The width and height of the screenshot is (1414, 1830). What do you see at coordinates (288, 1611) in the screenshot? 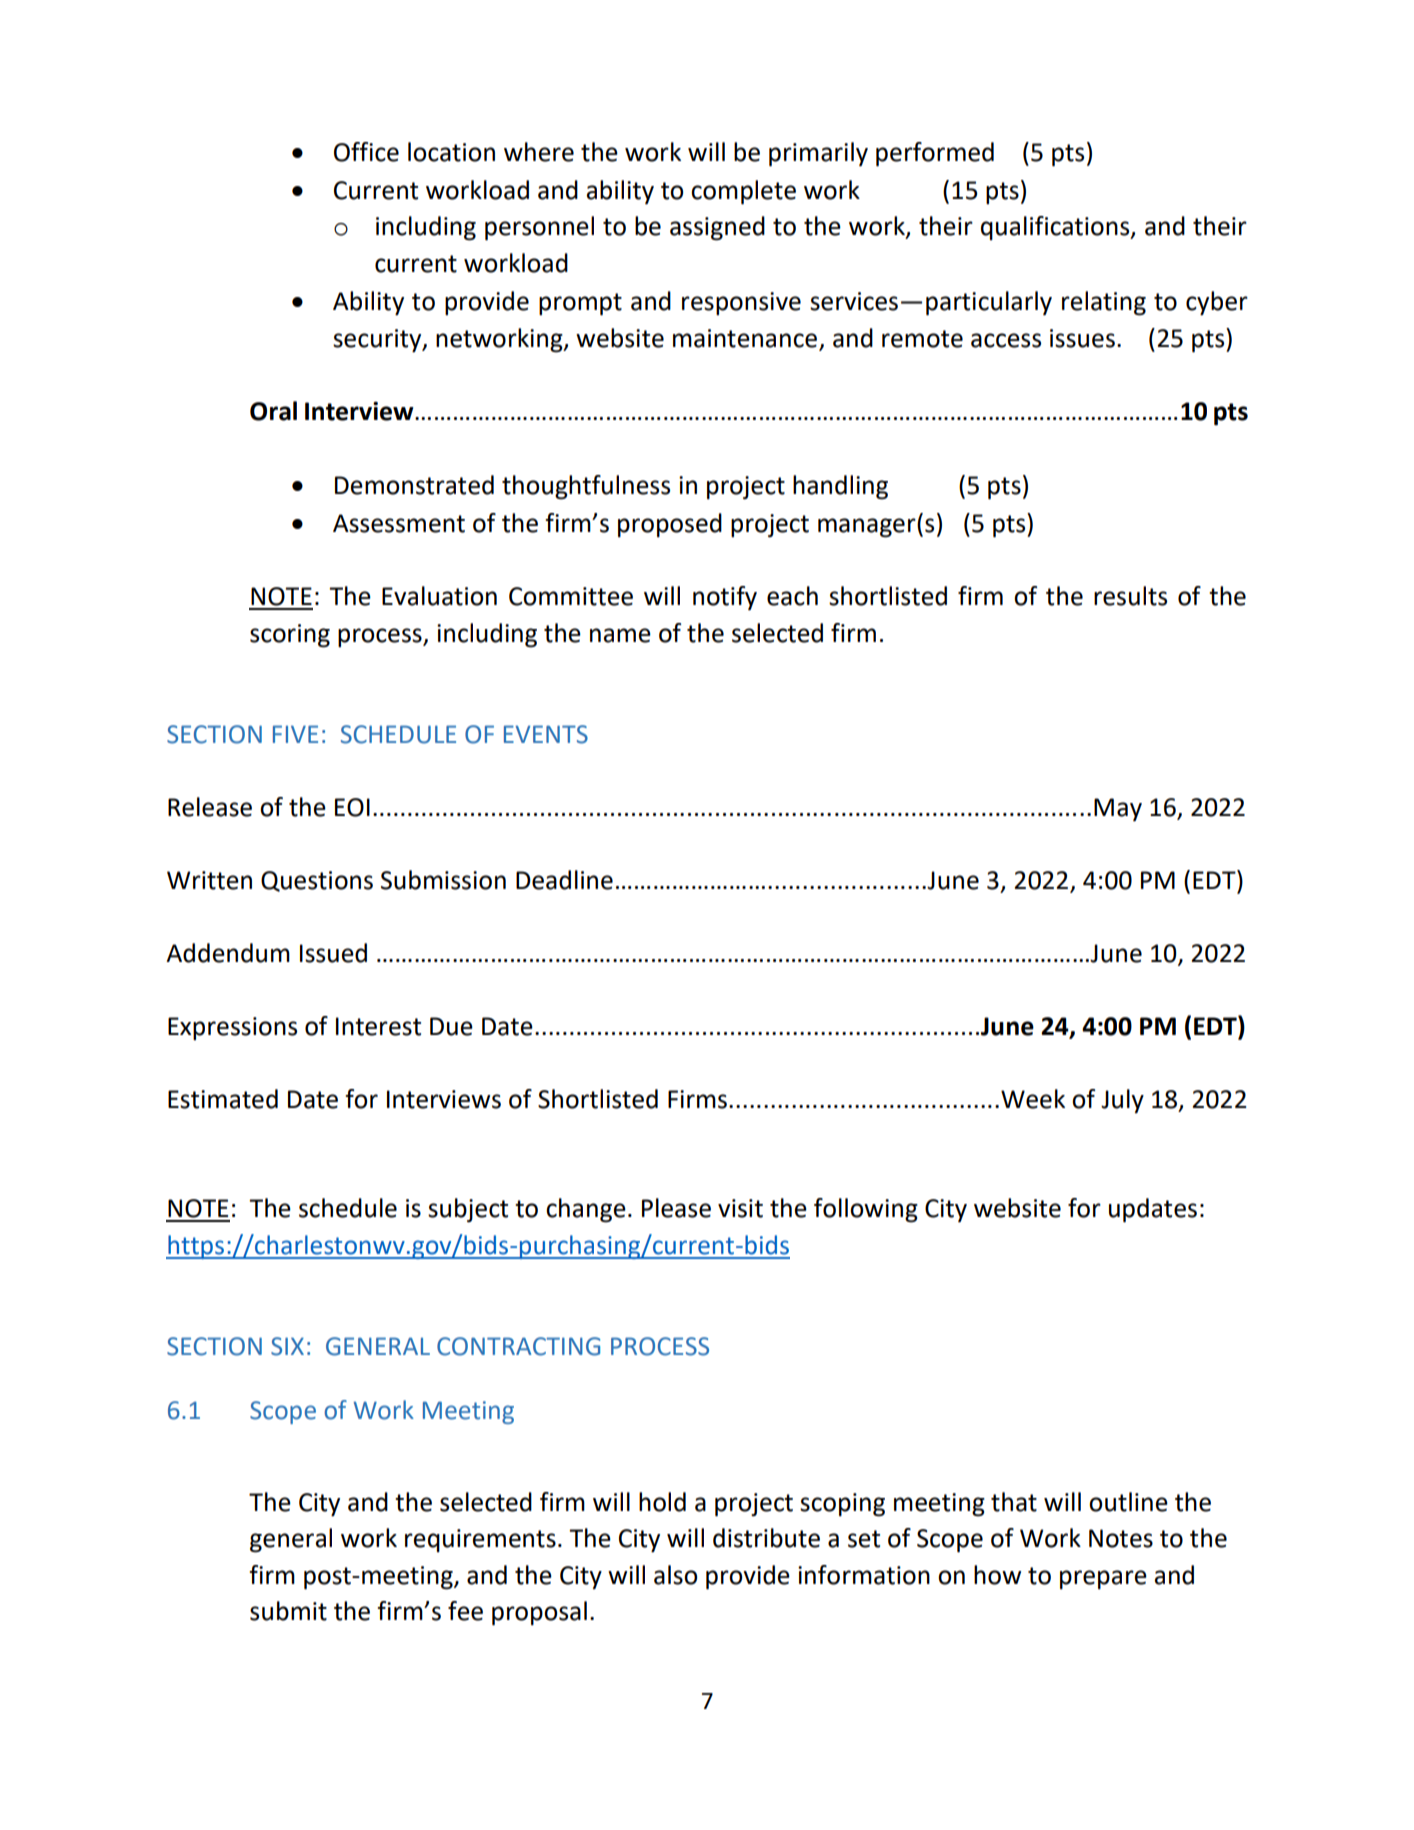
I see `submit` at bounding box center [288, 1611].
